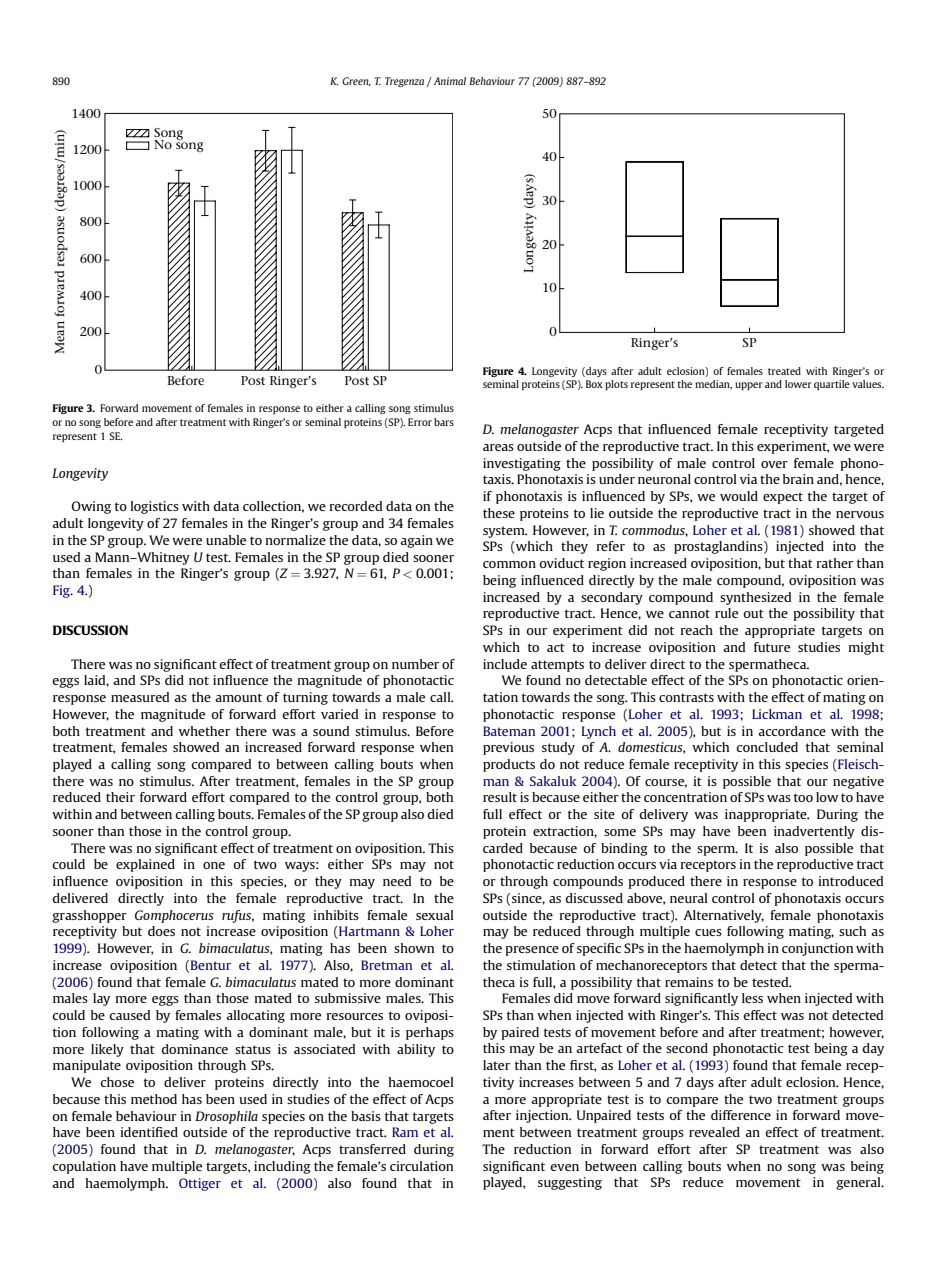  Describe the element at coordinates (594, 384) in the document. I see `Box` at that location.
